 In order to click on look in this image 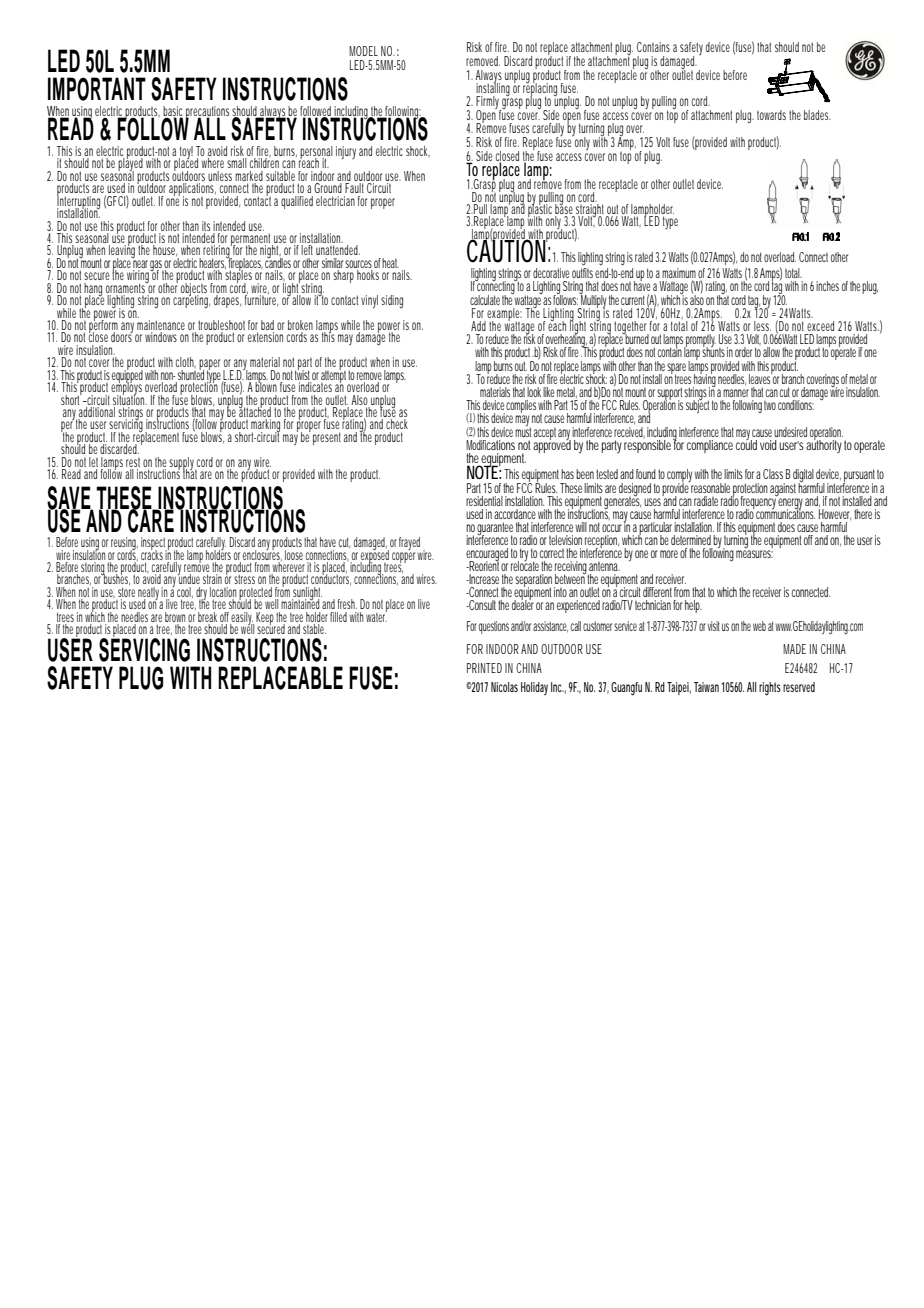, I will do `click(534, 392)`.
